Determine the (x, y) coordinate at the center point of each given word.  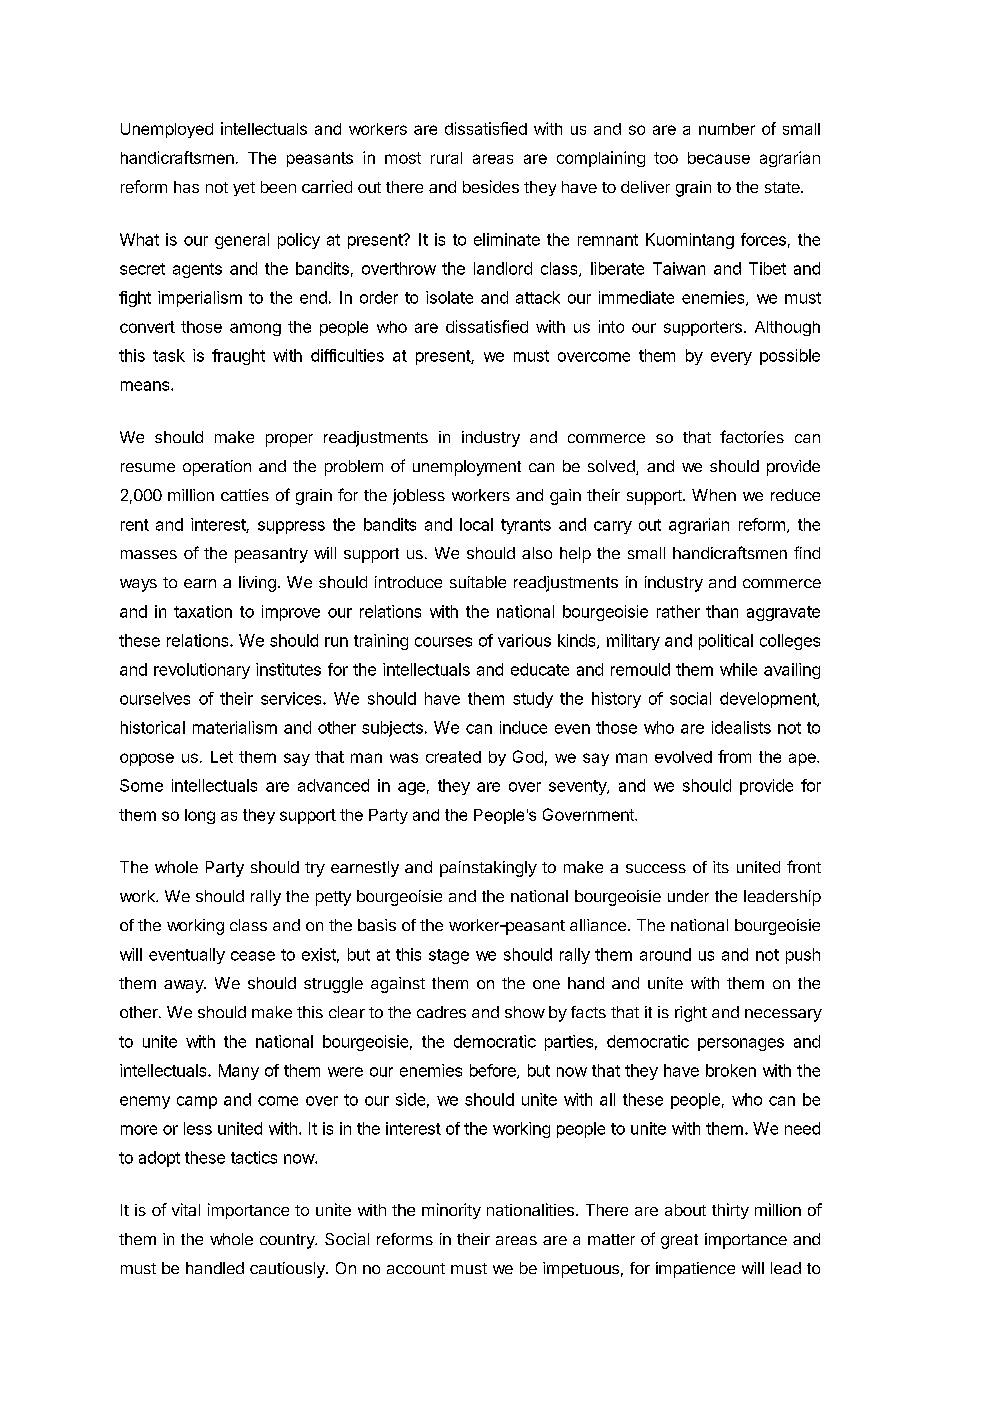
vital (186, 1209)
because (719, 158)
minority (451, 1211)
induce (523, 727)
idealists (741, 727)
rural (446, 158)
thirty (730, 1211)
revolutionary (202, 671)
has (186, 187)
